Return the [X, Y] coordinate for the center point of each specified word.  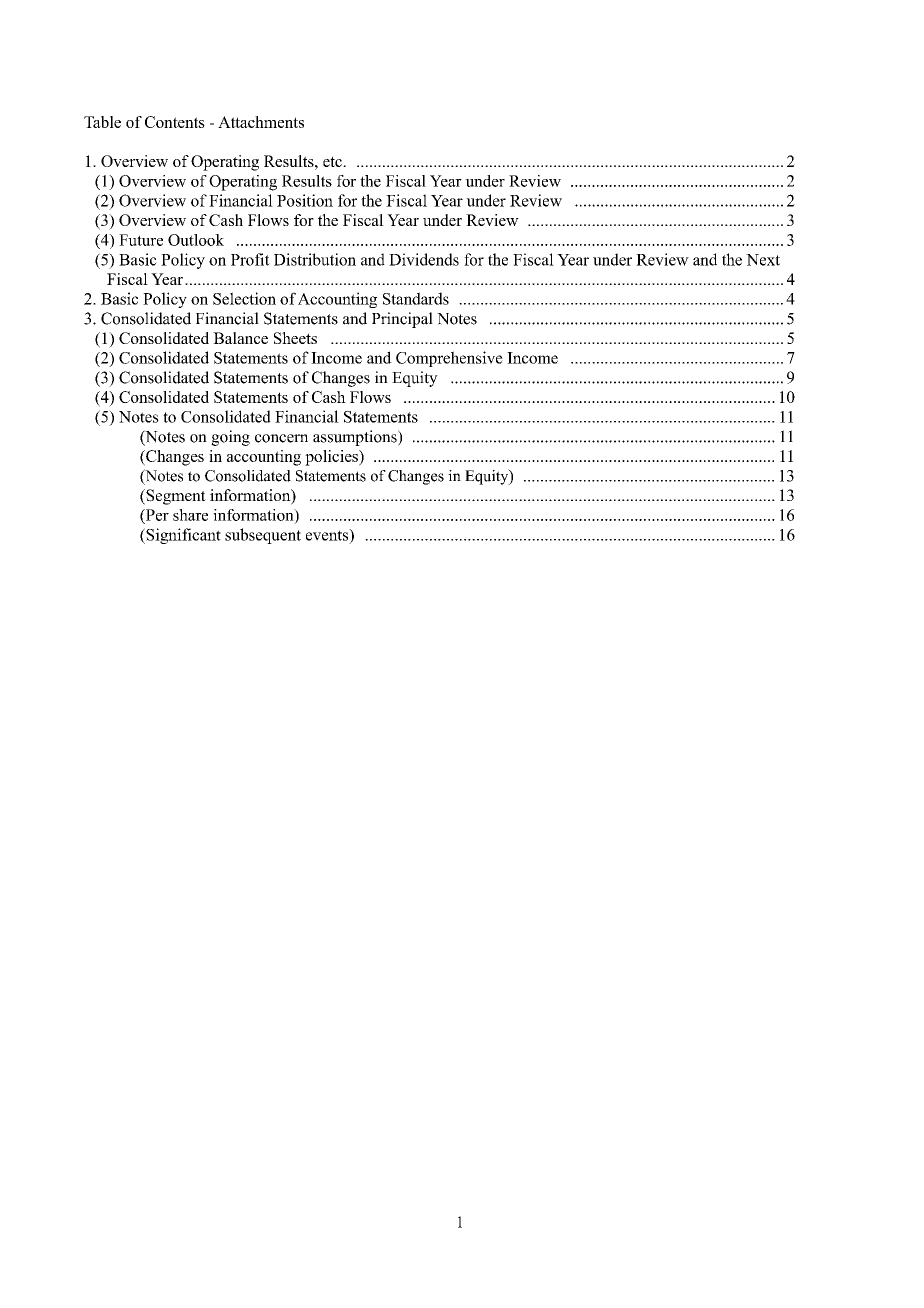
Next [763, 260]
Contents [175, 122]
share [190, 515]
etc [333, 161]
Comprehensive [449, 359]
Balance [240, 338]
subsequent [263, 536]
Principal [402, 320]
